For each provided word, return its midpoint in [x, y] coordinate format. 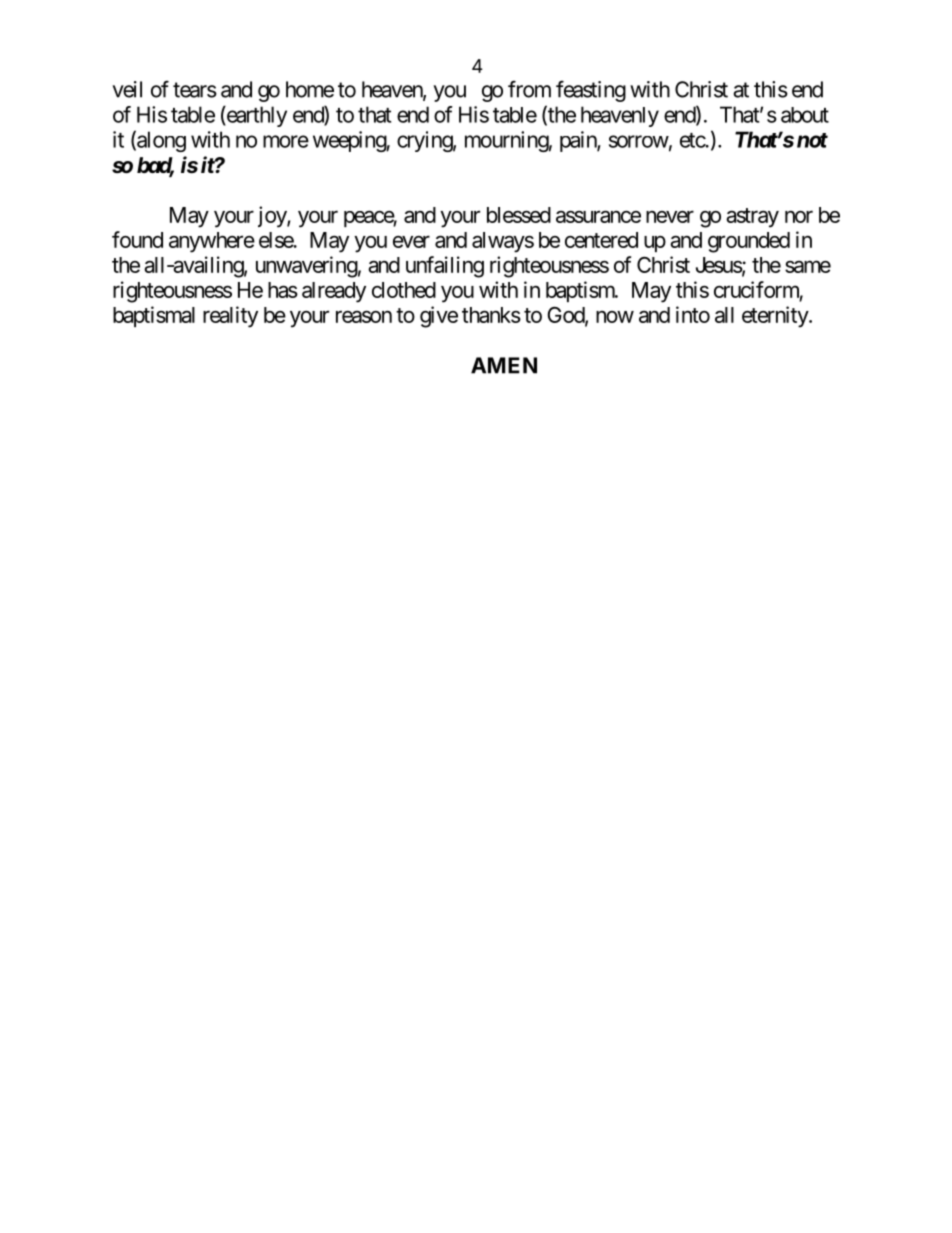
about [805, 115]
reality [230, 317]
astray [752, 218]
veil [127, 89]
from [529, 89]
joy [273, 217]
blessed [519, 215]
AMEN [504, 365]
